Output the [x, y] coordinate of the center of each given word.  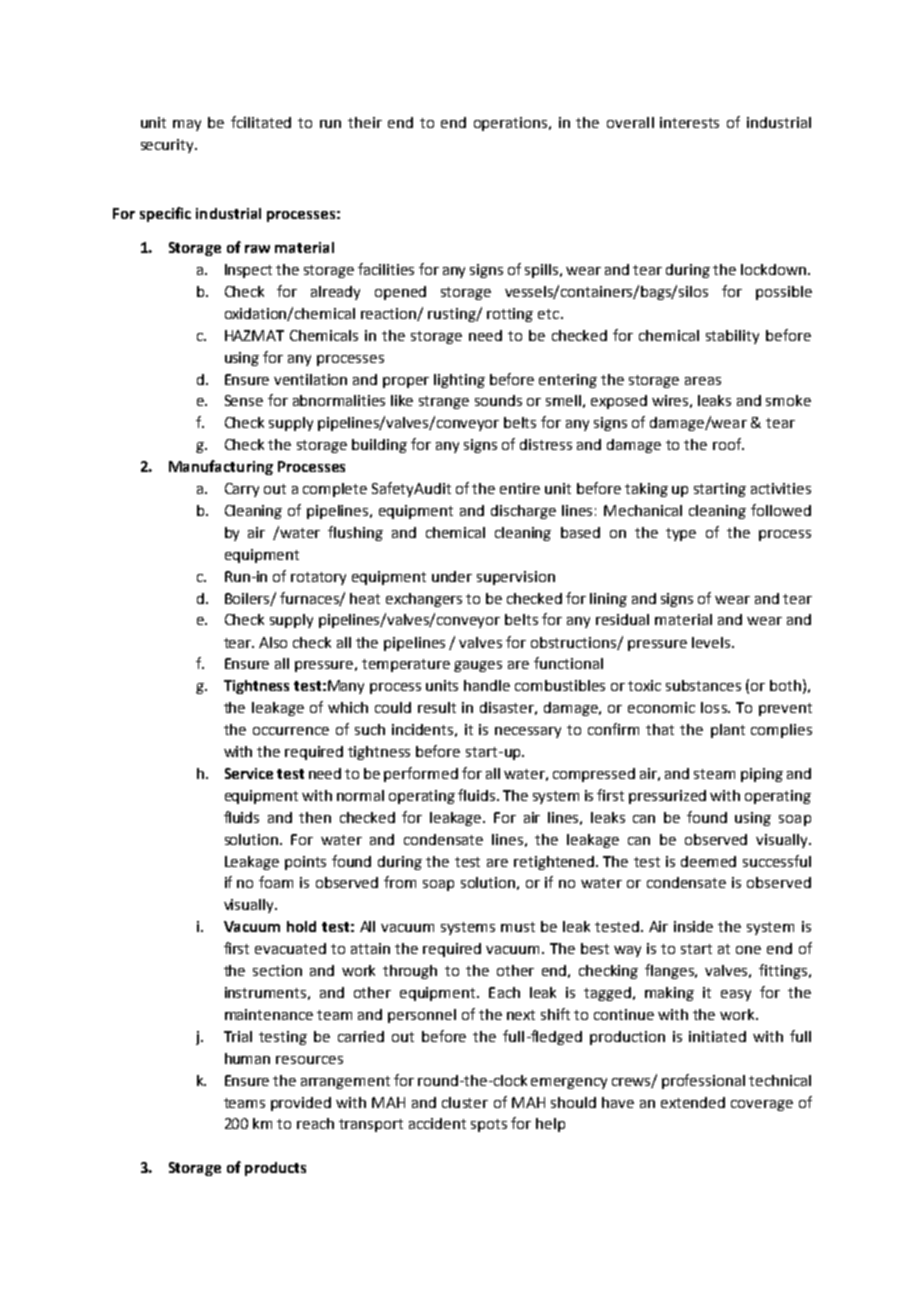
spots [489, 1125]
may [187, 125]
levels [712, 642]
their [365, 122]
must [518, 927]
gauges [478, 666]
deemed [708, 861]
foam [276, 882]
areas [703, 381]
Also [273, 642]
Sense [244, 400]
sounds [498, 400]
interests [689, 122]
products [275, 1169]
